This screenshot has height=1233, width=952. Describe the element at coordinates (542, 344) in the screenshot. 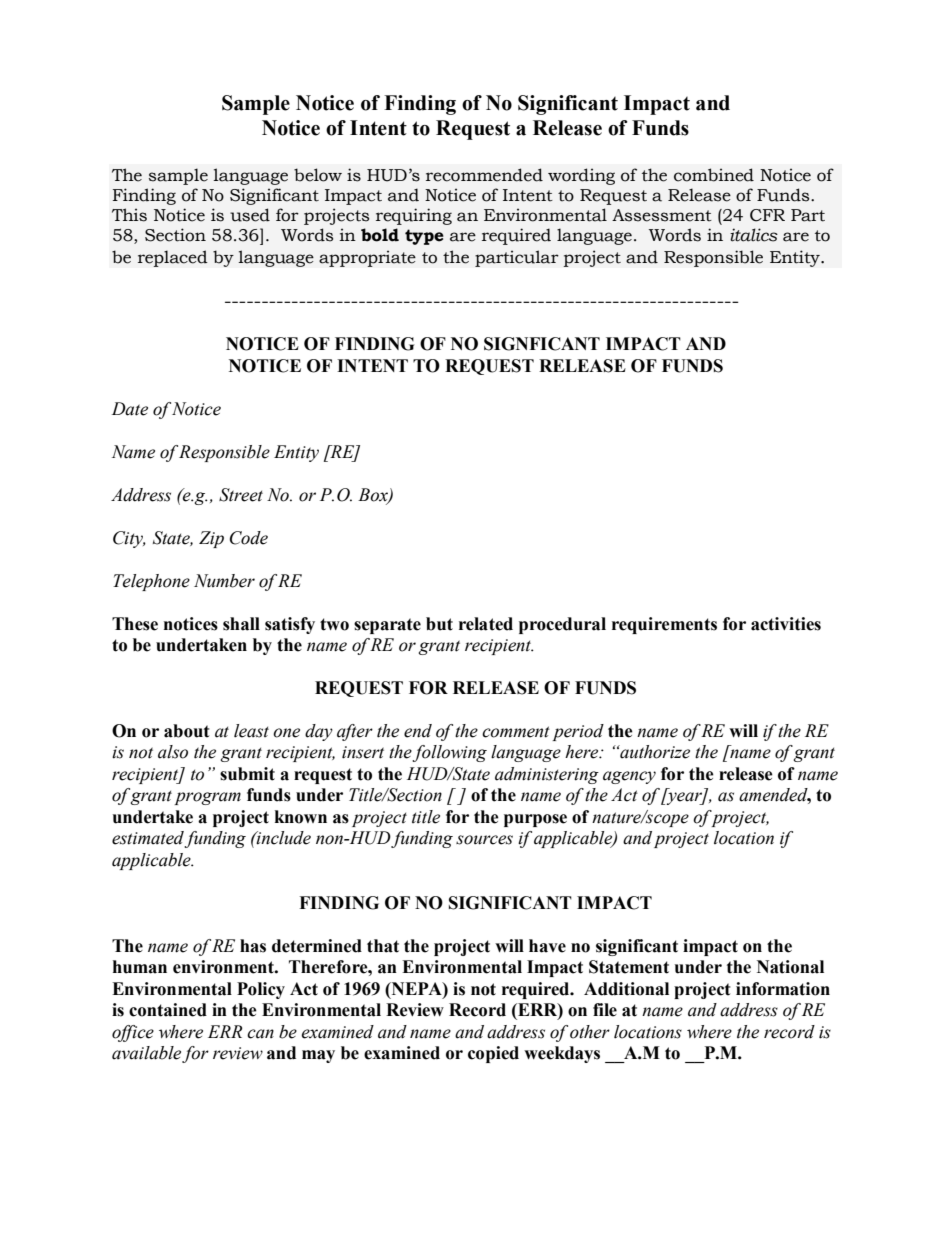

I see `SIGNFICANT` at that location.
